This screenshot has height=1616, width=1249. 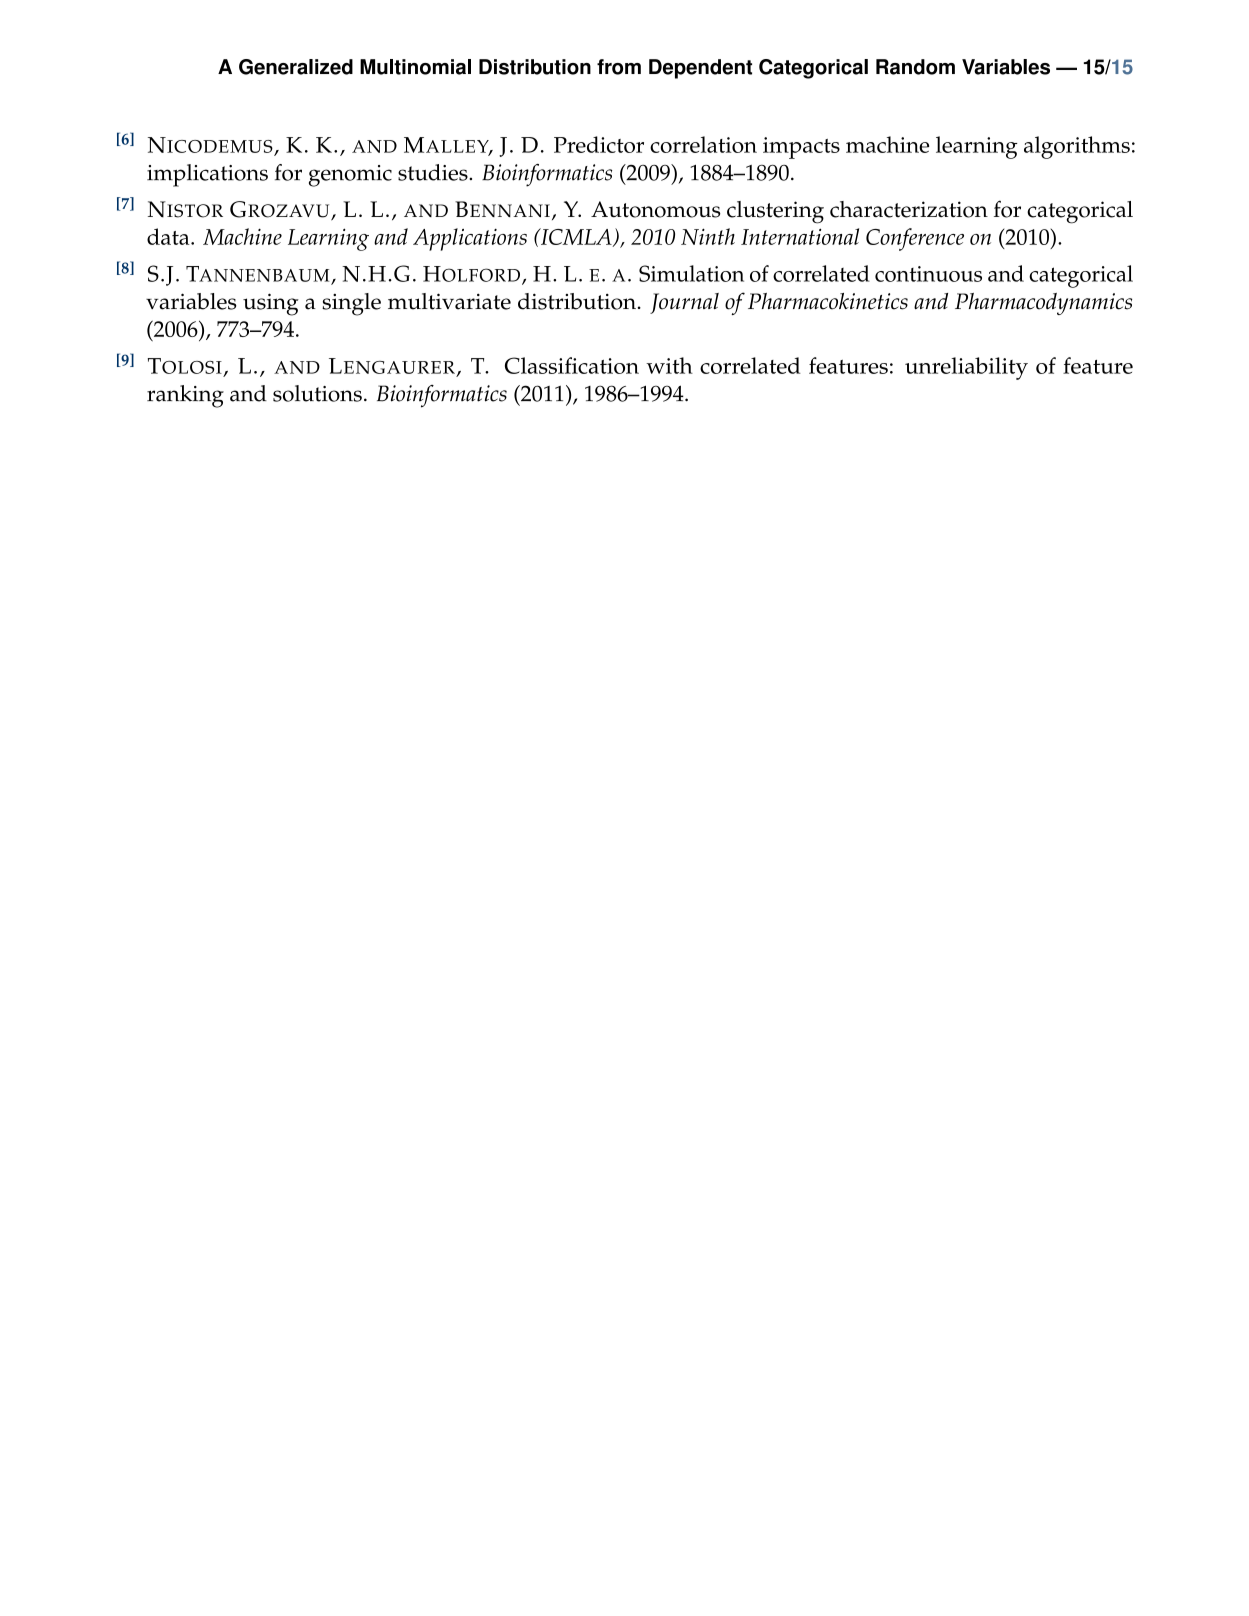 I want to click on Random, so click(x=915, y=67).
